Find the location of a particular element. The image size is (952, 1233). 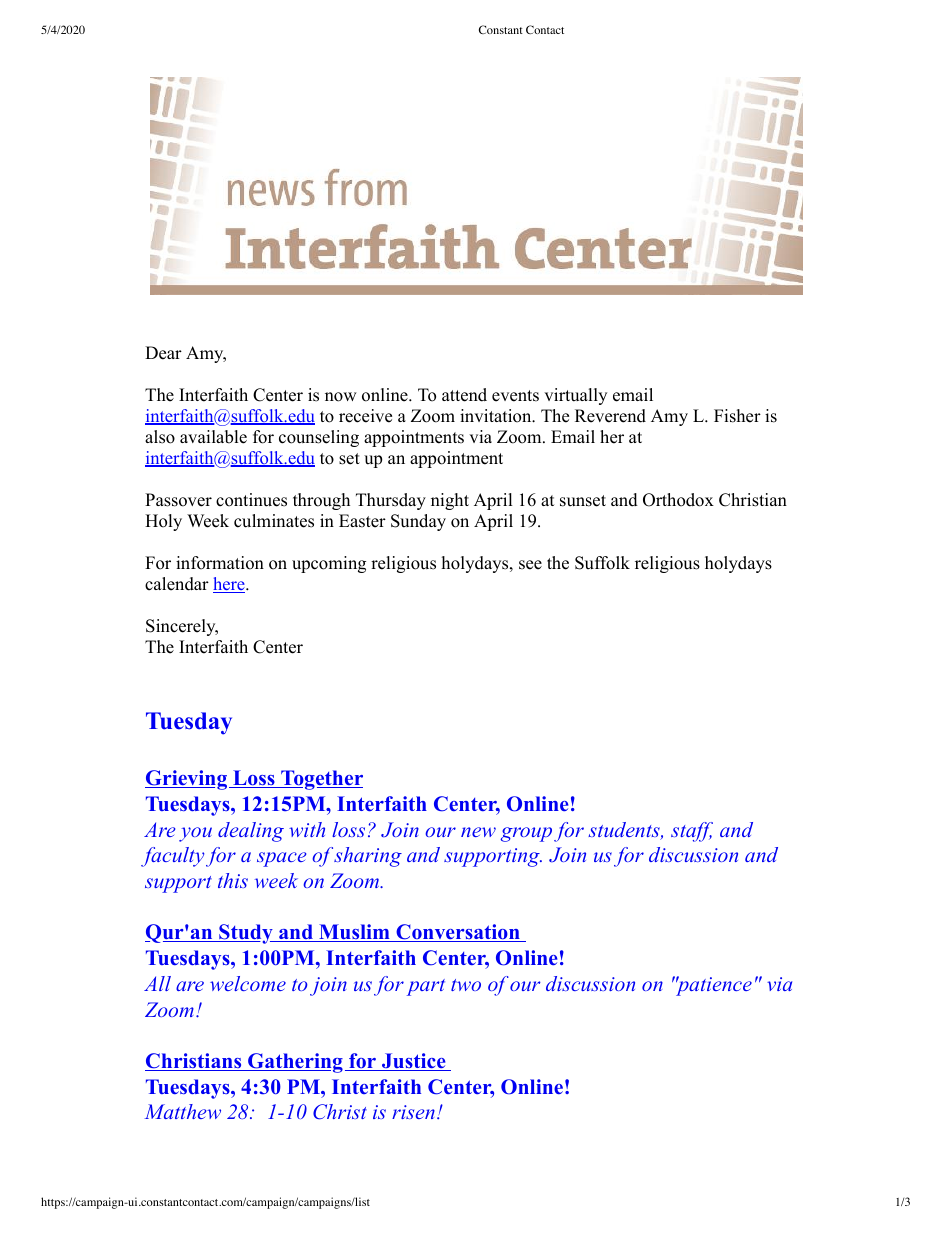

Matthew is located at coordinates (183, 1111).
